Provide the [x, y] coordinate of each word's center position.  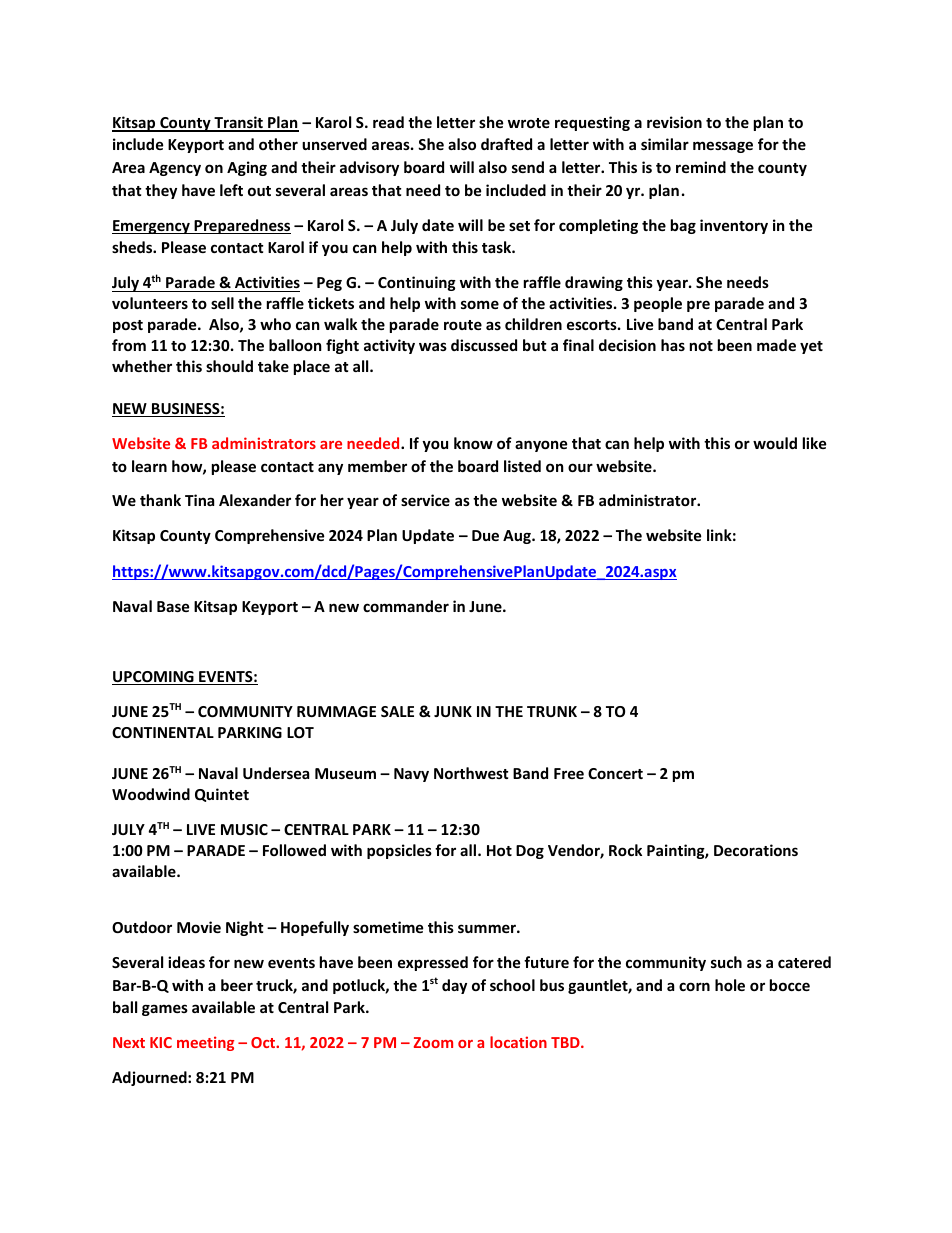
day [454, 986]
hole [730, 985]
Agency [175, 169]
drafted [506, 144]
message [723, 147]
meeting [205, 1043]
